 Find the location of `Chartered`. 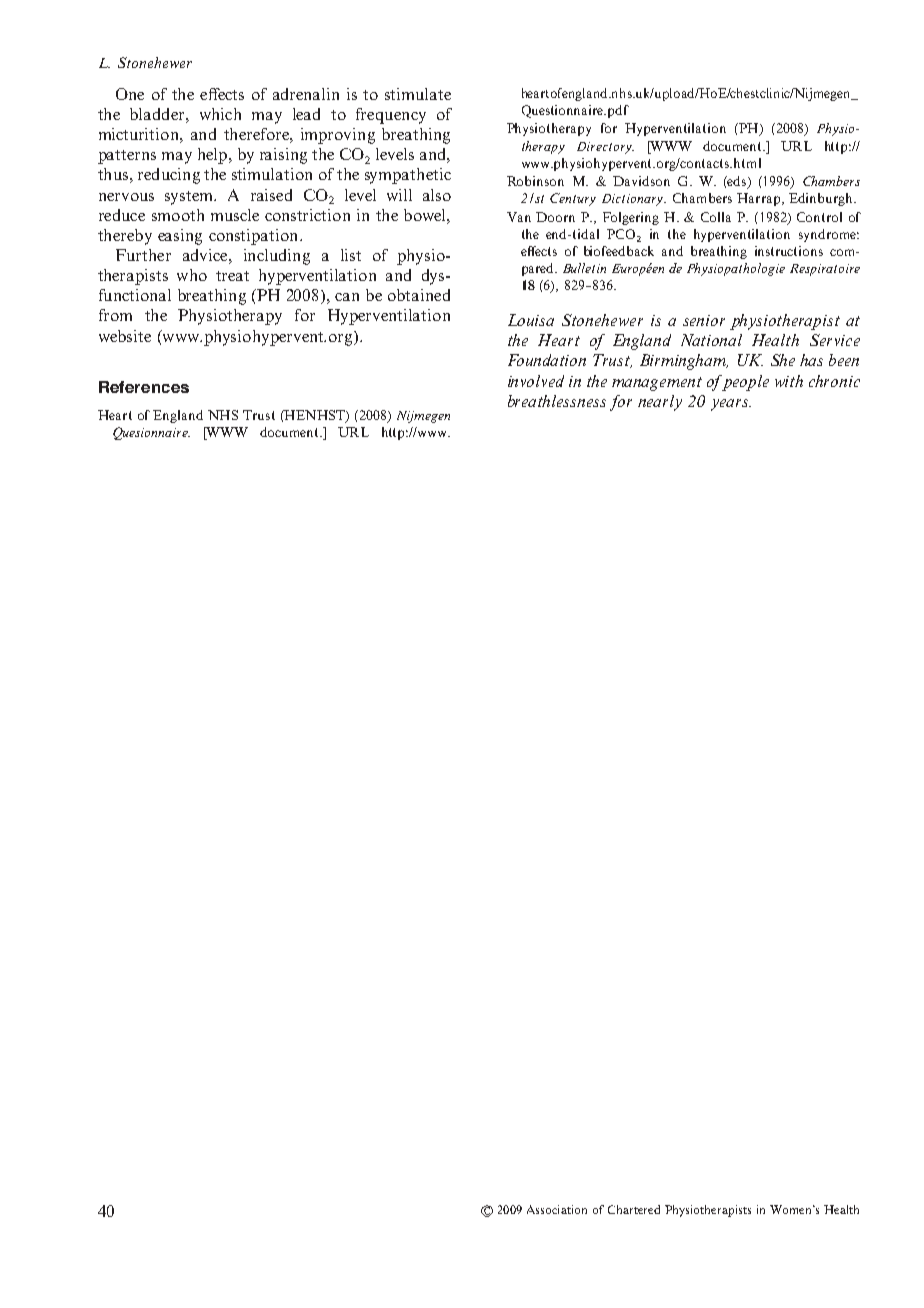

Chartered is located at coordinates (634, 1209).
